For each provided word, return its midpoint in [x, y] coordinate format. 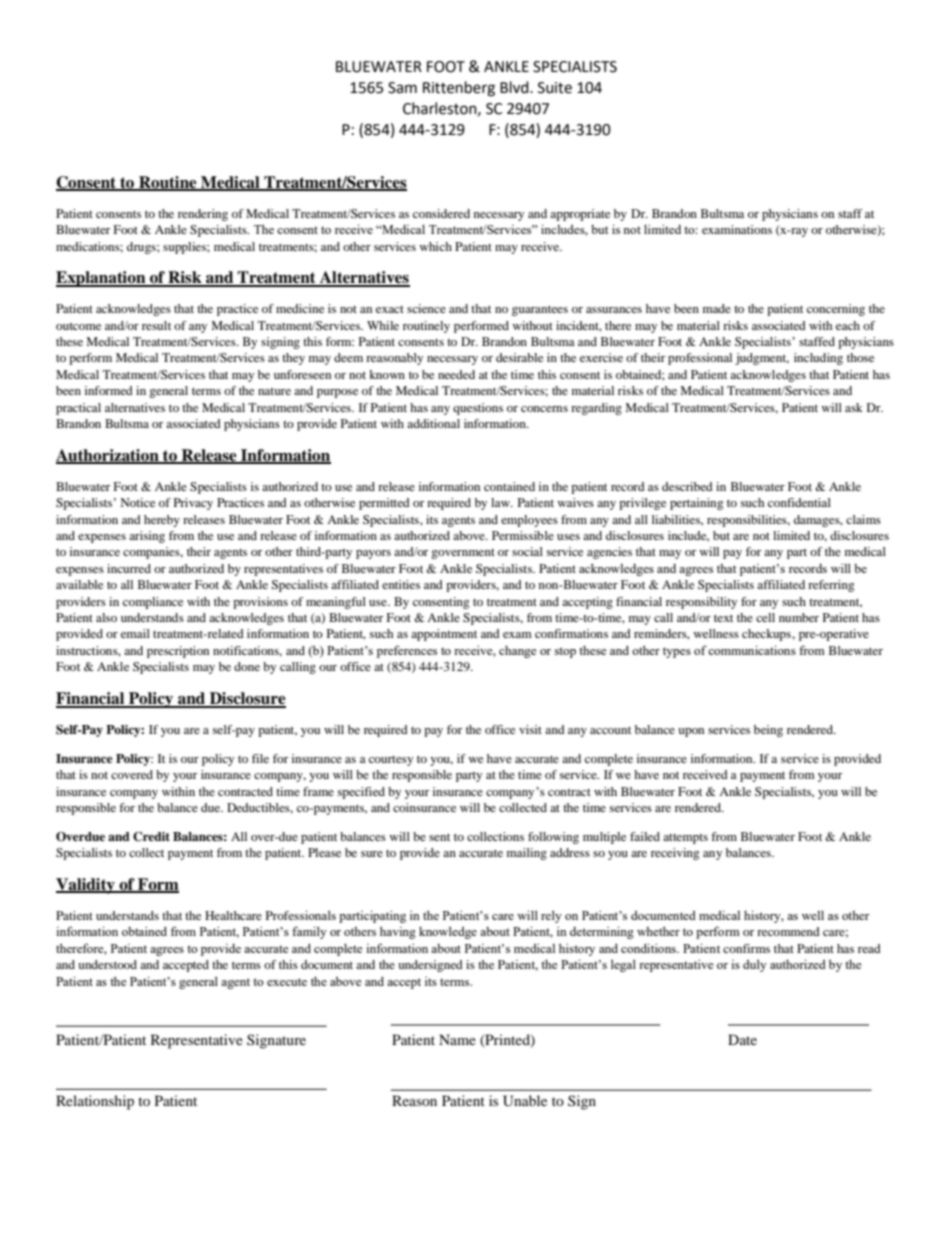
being [768, 731]
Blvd [515, 87]
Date [742, 1039]
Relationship [95, 1102]
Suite [555, 88]
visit [530, 729]
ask [854, 407]
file [260, 758]
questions [478, 409]
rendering [203, 215]
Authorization [108, 456]
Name [457, 1039]
